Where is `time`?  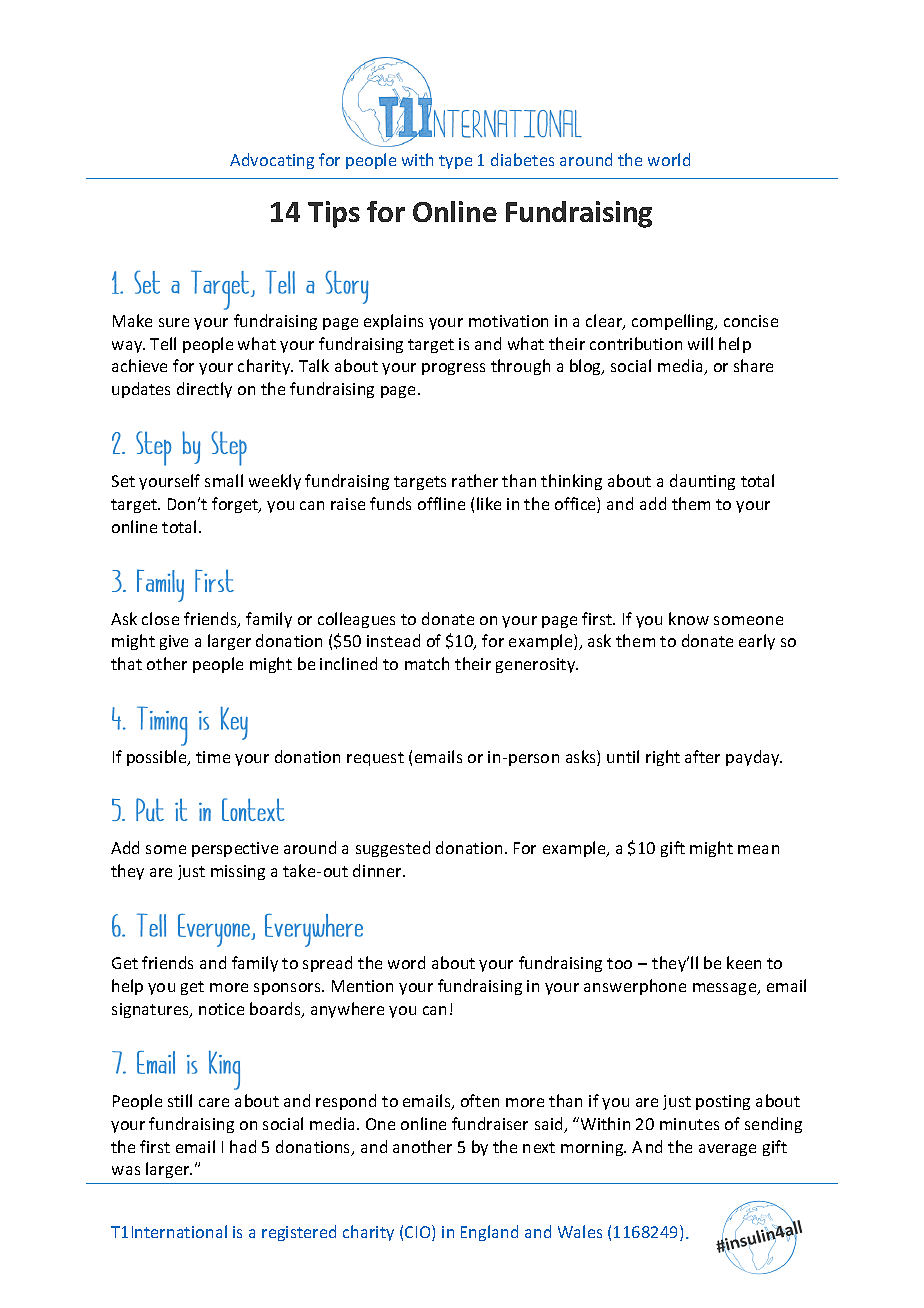 time is located at coordinates (213, 757).
